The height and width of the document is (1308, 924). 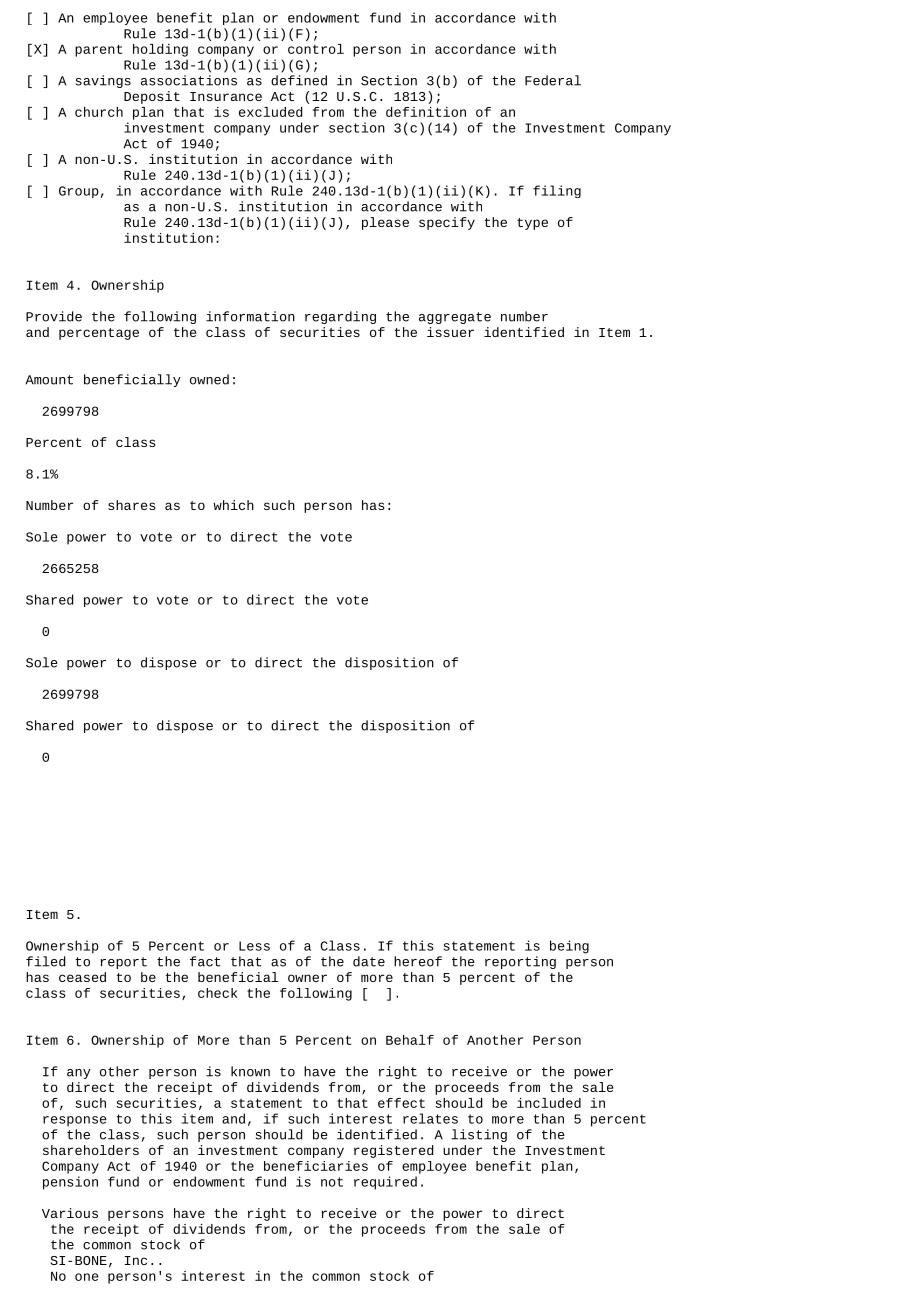 What do you see at coordinates (46, 961) in the document?
I see `filed` at bounding box center [46, 961].
